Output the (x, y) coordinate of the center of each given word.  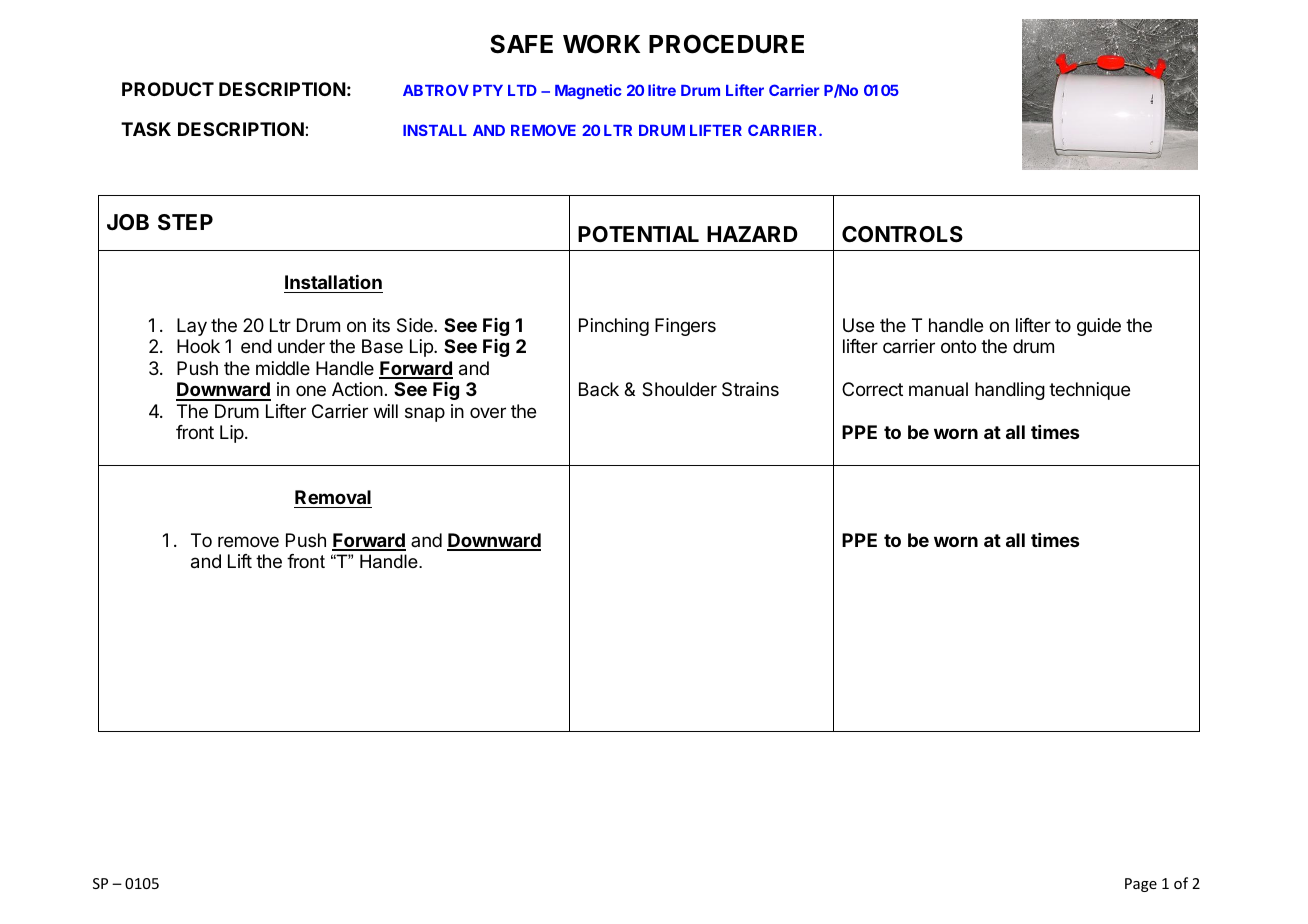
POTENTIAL (638, 234)
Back (599, 389)
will (386, 411)
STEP (185, 222)
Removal (333, 497)
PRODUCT (168, 89)
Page (1141, 885)
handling (1010, 391)
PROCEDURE (726, 44)
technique (1089, 391)
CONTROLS (902, 234)
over (488, 412)
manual (938, 389)
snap (425, 414)
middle (283, 368)
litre (662, 90)
